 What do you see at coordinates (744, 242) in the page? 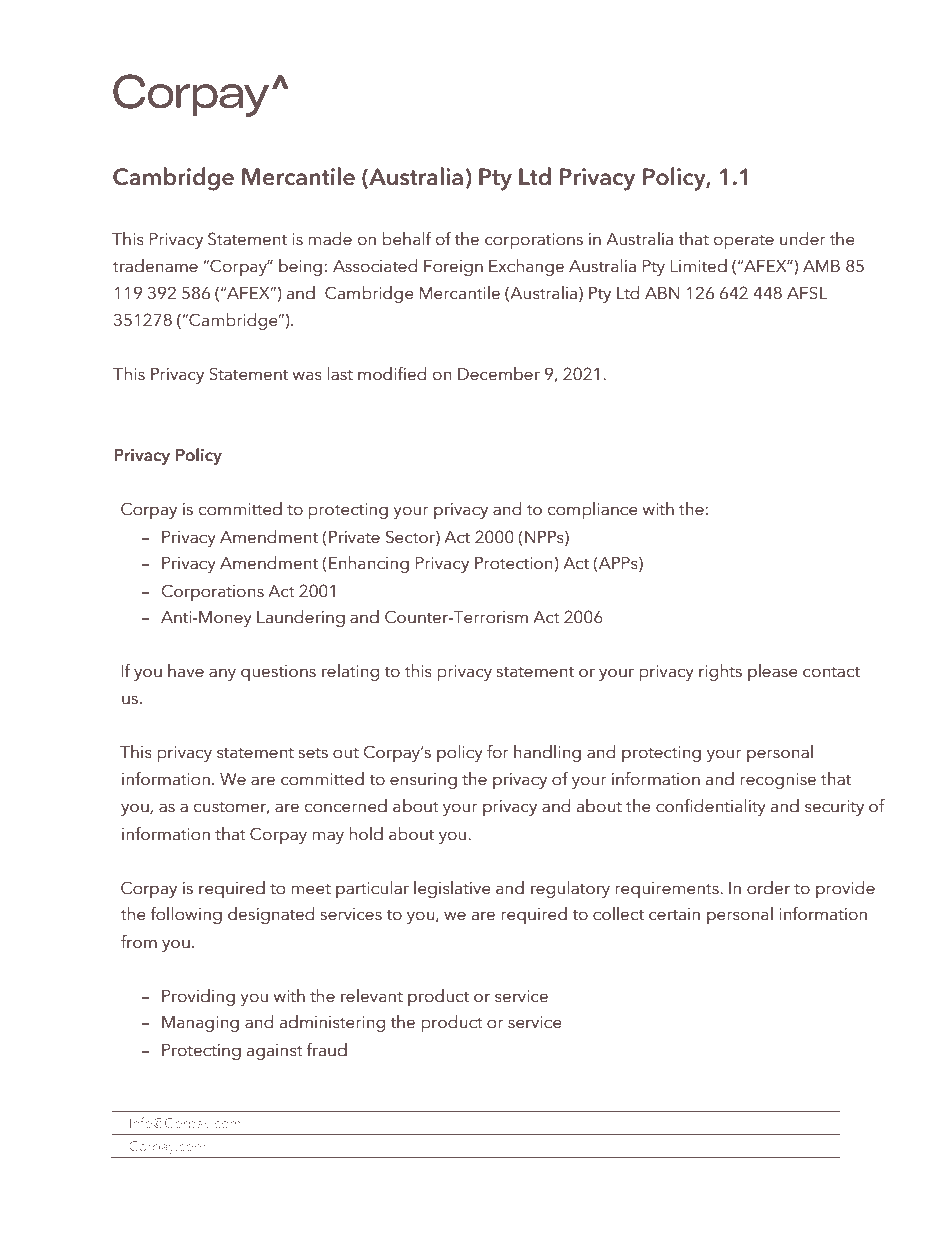
I see `operate` at bounding box center [744, 242].
